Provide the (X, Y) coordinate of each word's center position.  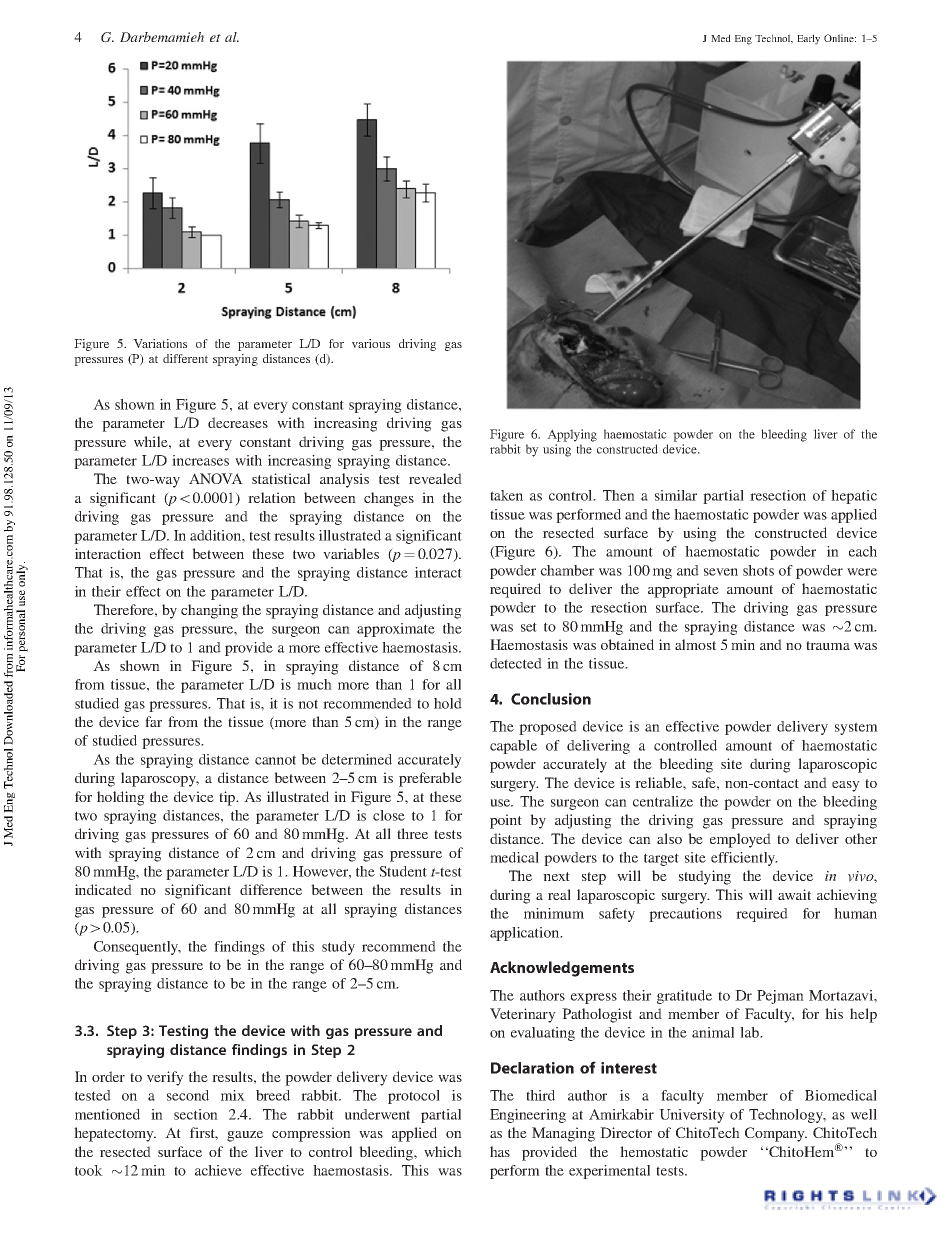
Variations (160, 343)
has (500, 1151)
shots (758, 570)
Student (403, 871)
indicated (103, 889)
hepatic (854, 497)
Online (840, 38)
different (185, 358)
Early (808, 39)
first (204, 1133)
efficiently (744, 859)
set (529, 627)
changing (209, 611)
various (371, 343)
